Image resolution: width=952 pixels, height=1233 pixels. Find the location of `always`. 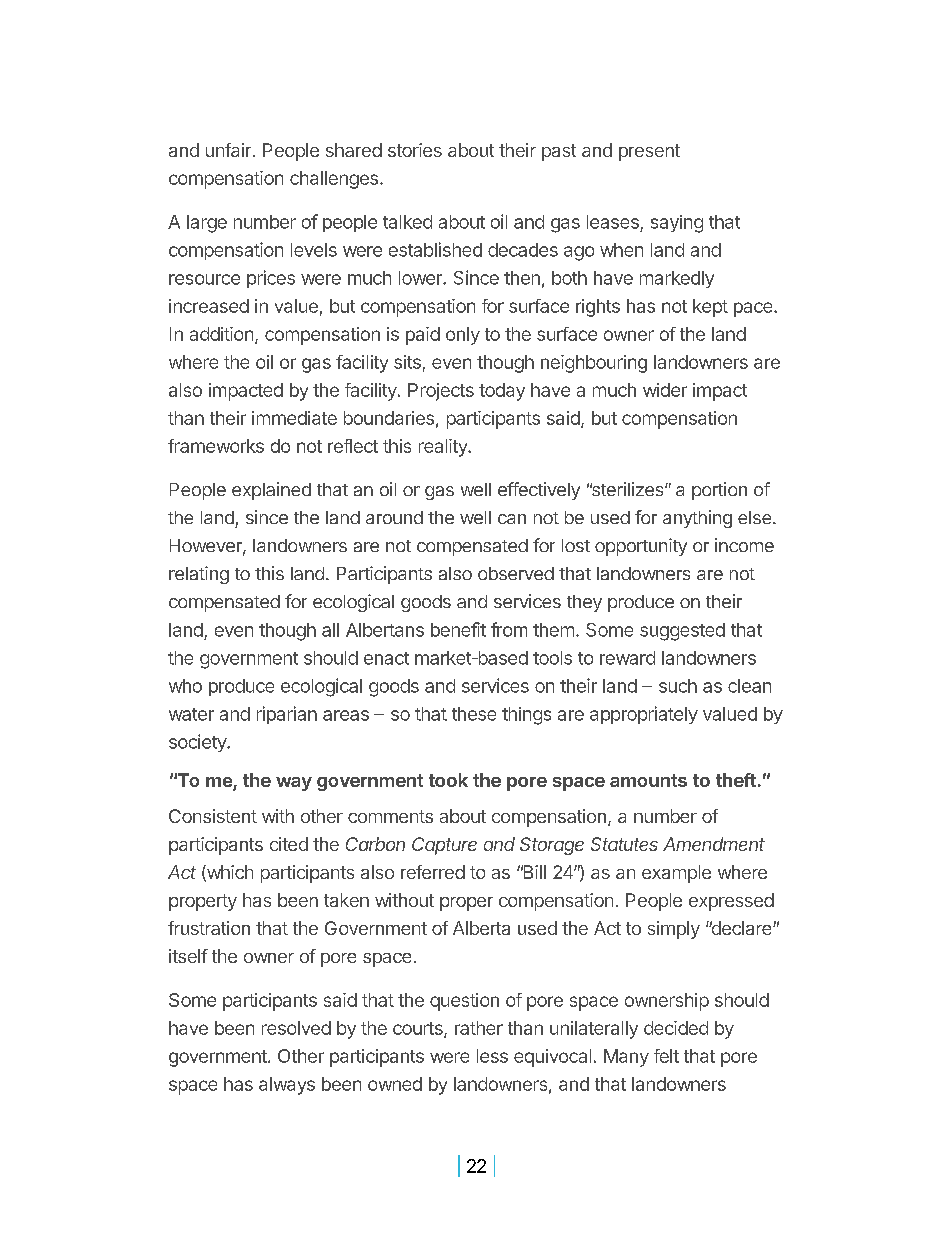

always is located at coordinates (287, 1086).
